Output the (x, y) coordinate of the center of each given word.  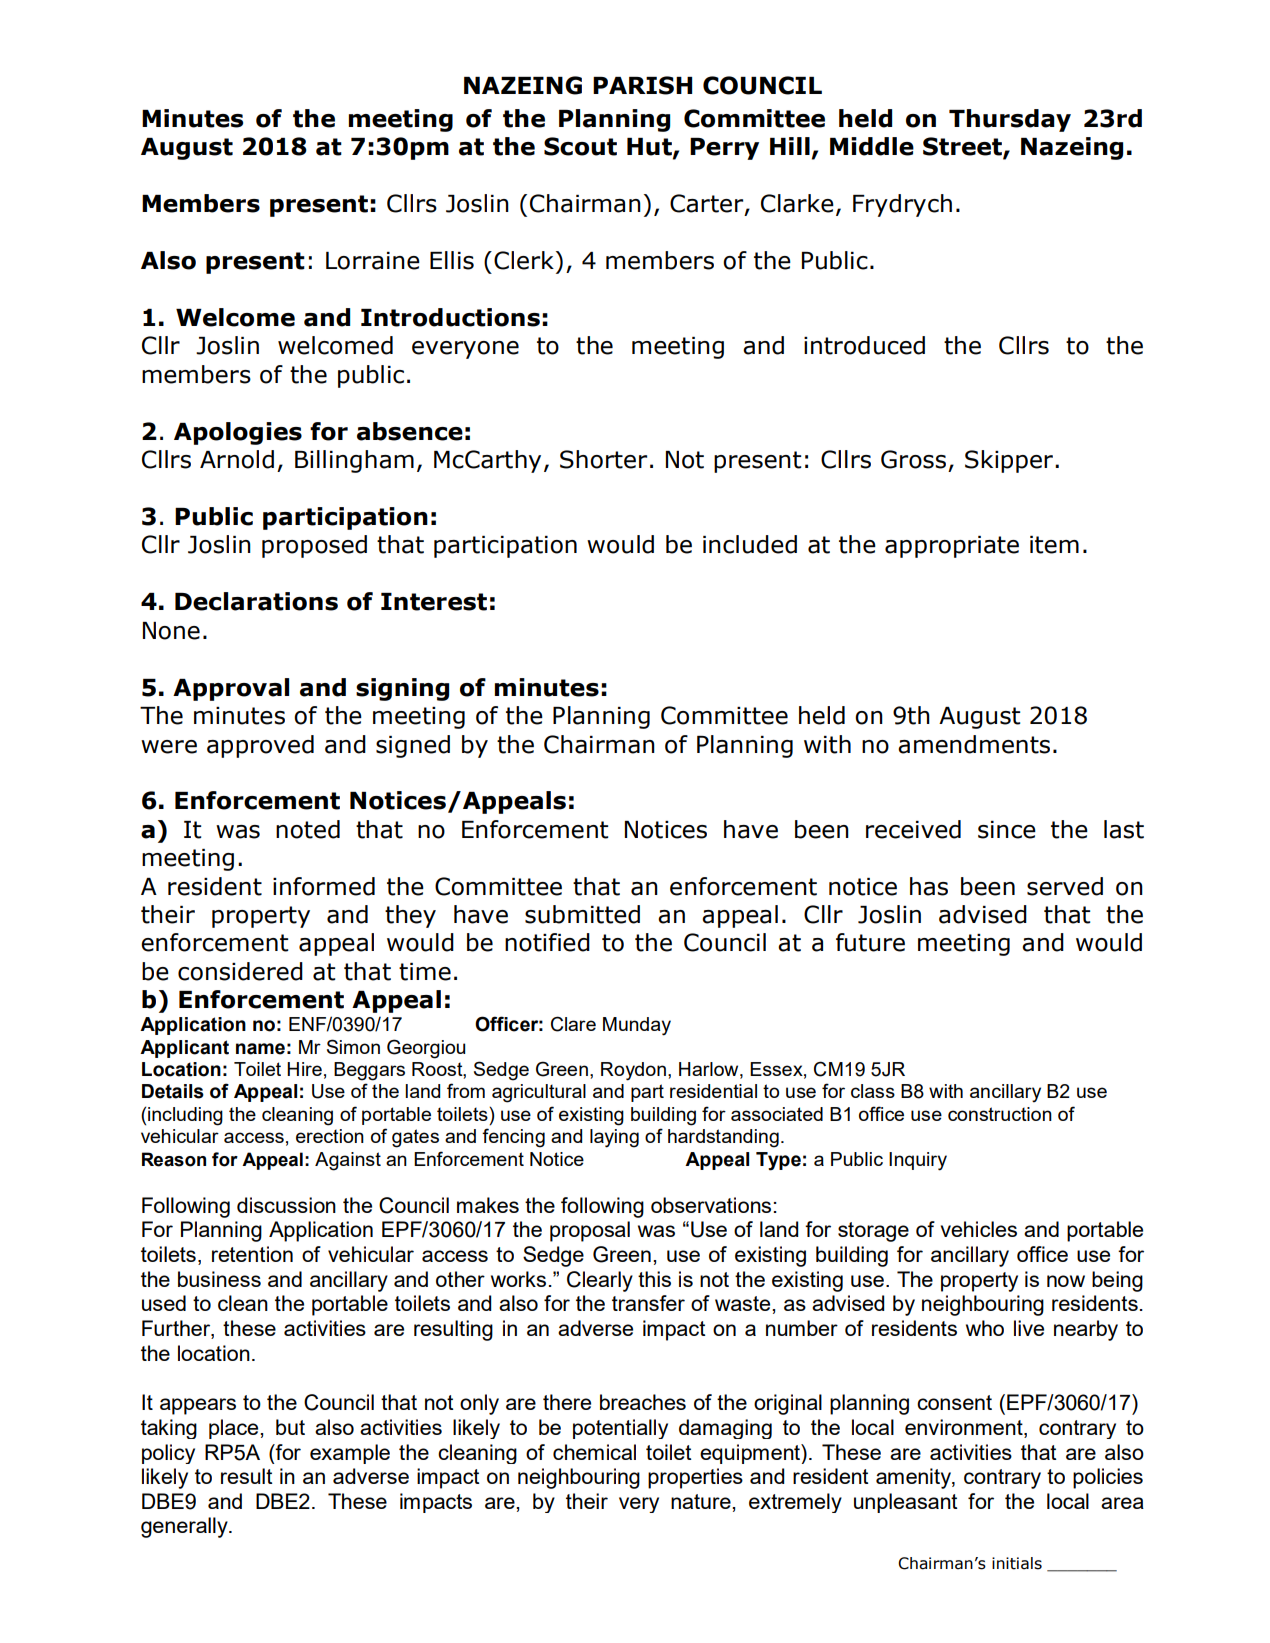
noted (308, 829)
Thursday (1010, 120)
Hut (650, 148)
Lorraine (373, 261)
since (1007, 830)
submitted (582, 914)
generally (185, 1527)
